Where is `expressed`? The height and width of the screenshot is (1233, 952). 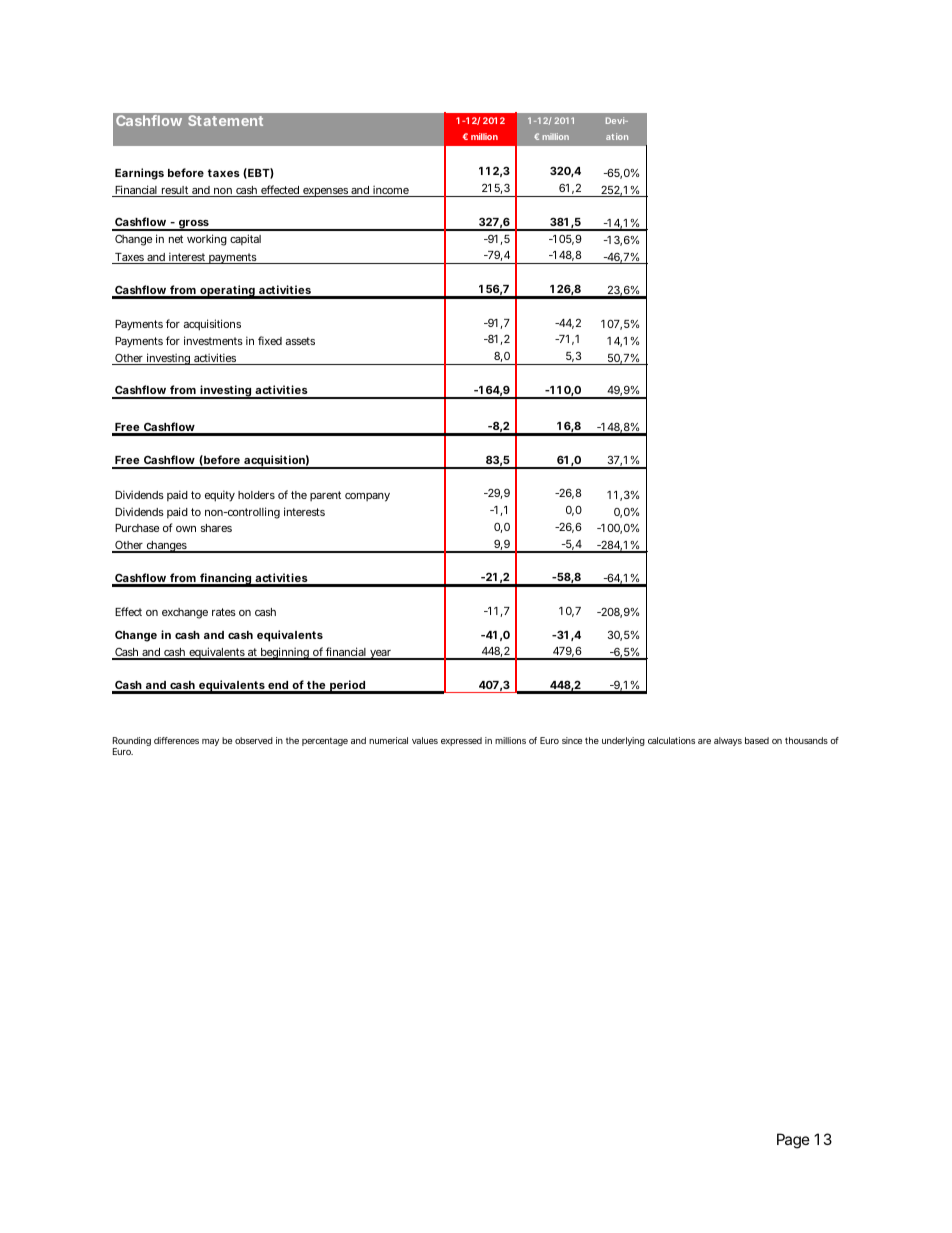
expressed is located at coordinates (461, 741).
